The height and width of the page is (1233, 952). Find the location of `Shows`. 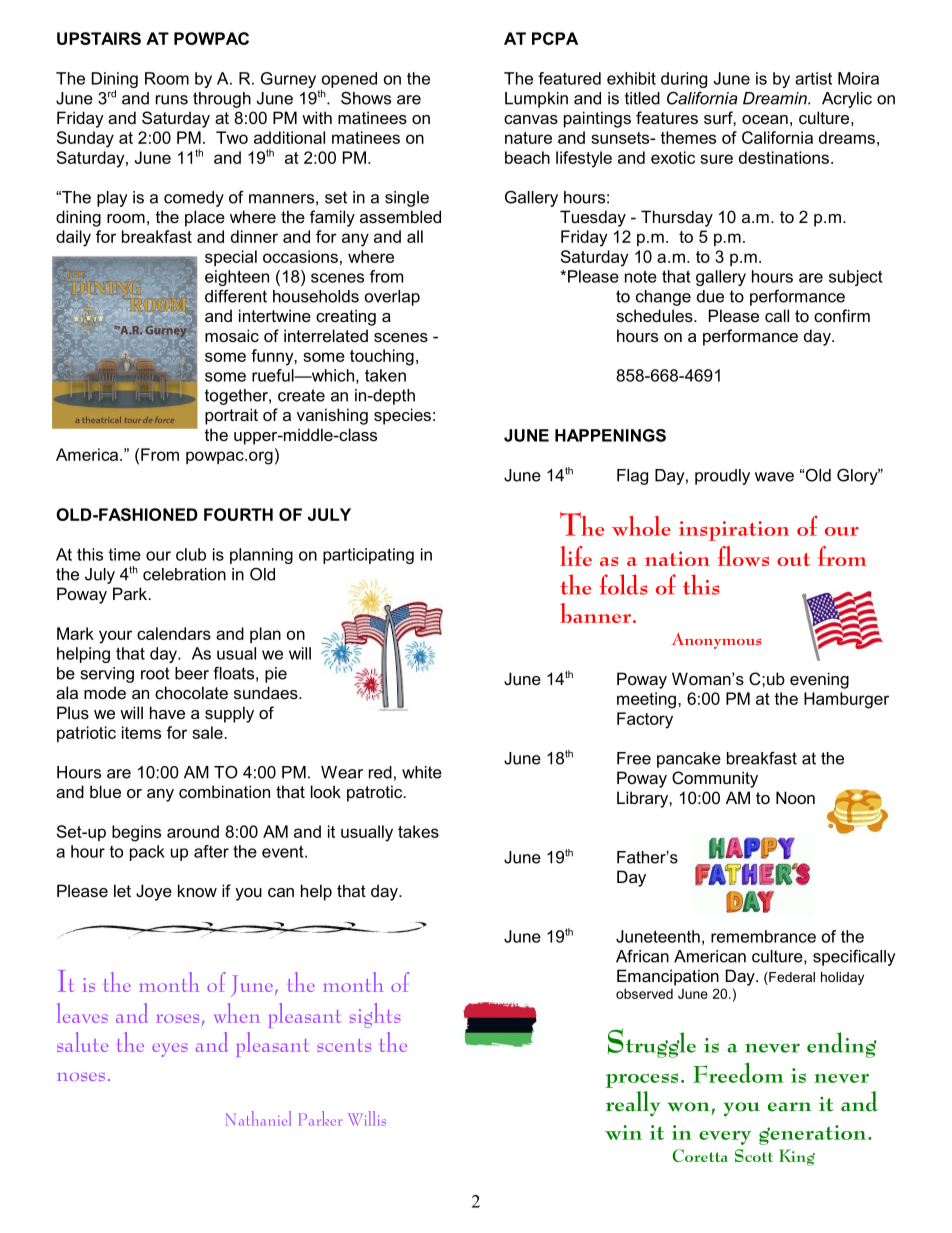

Shows is located at coordinates (366, 98).
